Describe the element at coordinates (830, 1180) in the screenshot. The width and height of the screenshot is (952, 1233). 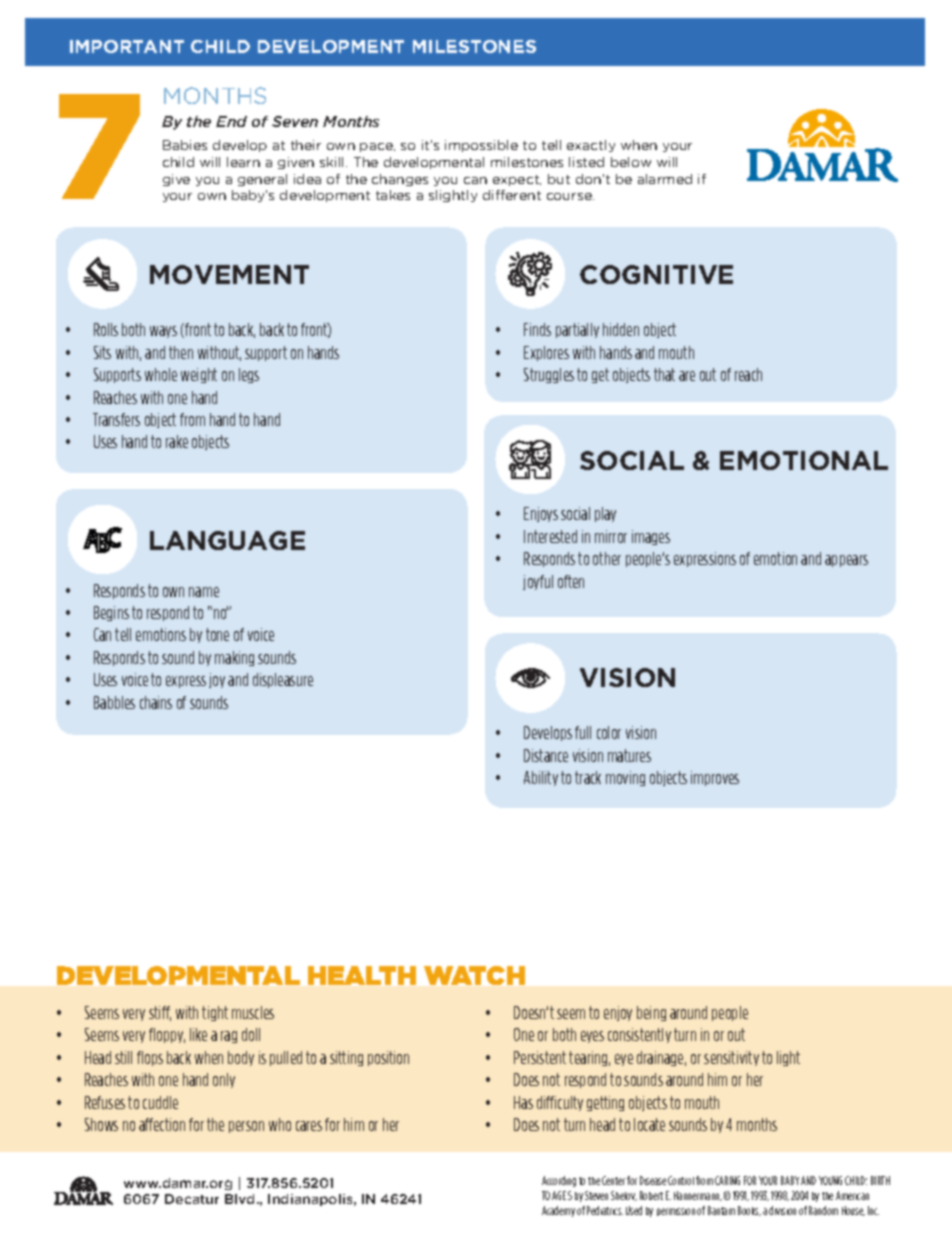
I see `YOUNG` at that location.
